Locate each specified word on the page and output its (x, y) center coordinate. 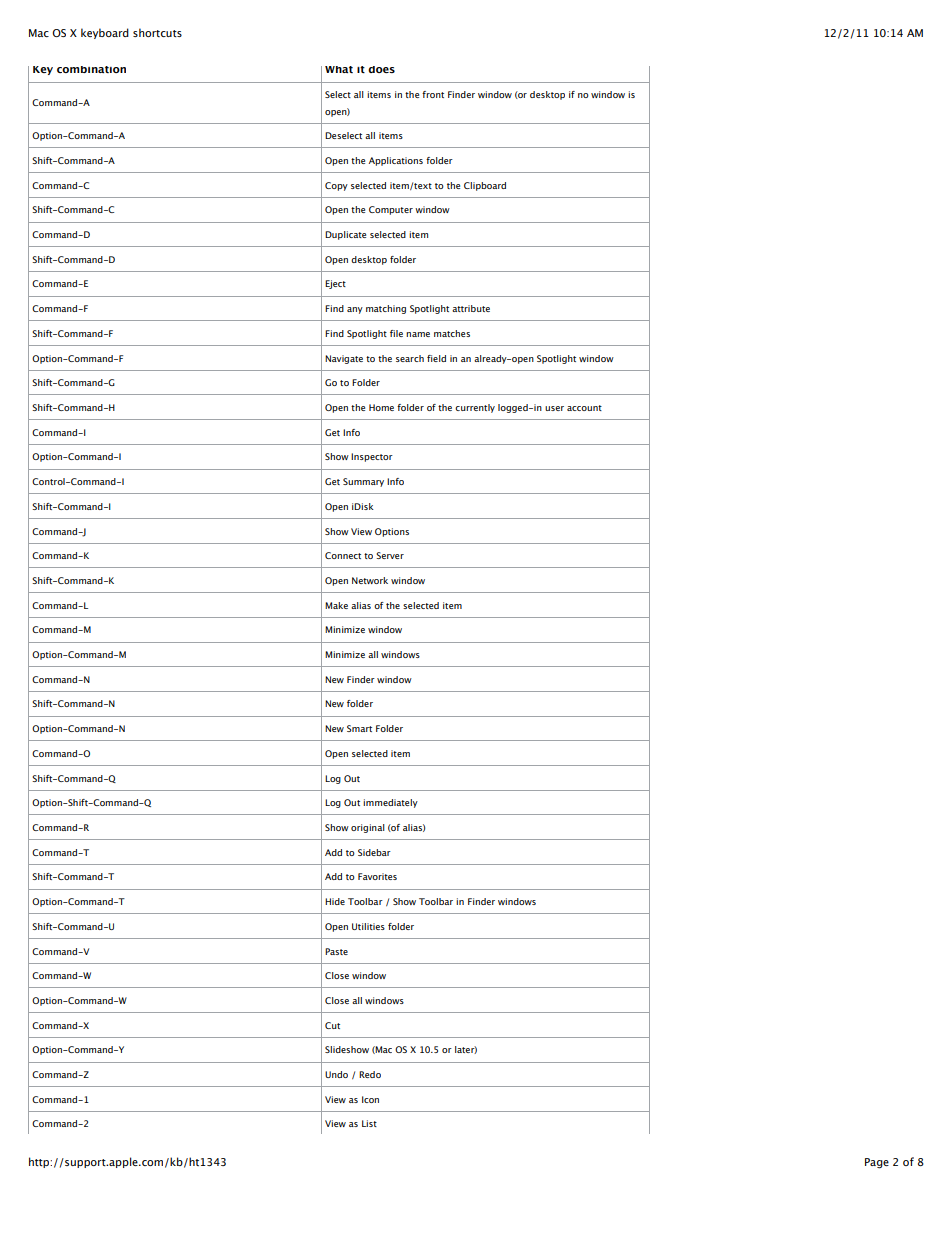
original (368, 828)
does (381, 69)
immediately (390, 803)
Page (877, 1163)
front (433, 94)
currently (475, 408)
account (584, 408)
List (369, 1123)
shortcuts (157, 32)
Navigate (344, 359)
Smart (359, 728)
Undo (336, 1074)
